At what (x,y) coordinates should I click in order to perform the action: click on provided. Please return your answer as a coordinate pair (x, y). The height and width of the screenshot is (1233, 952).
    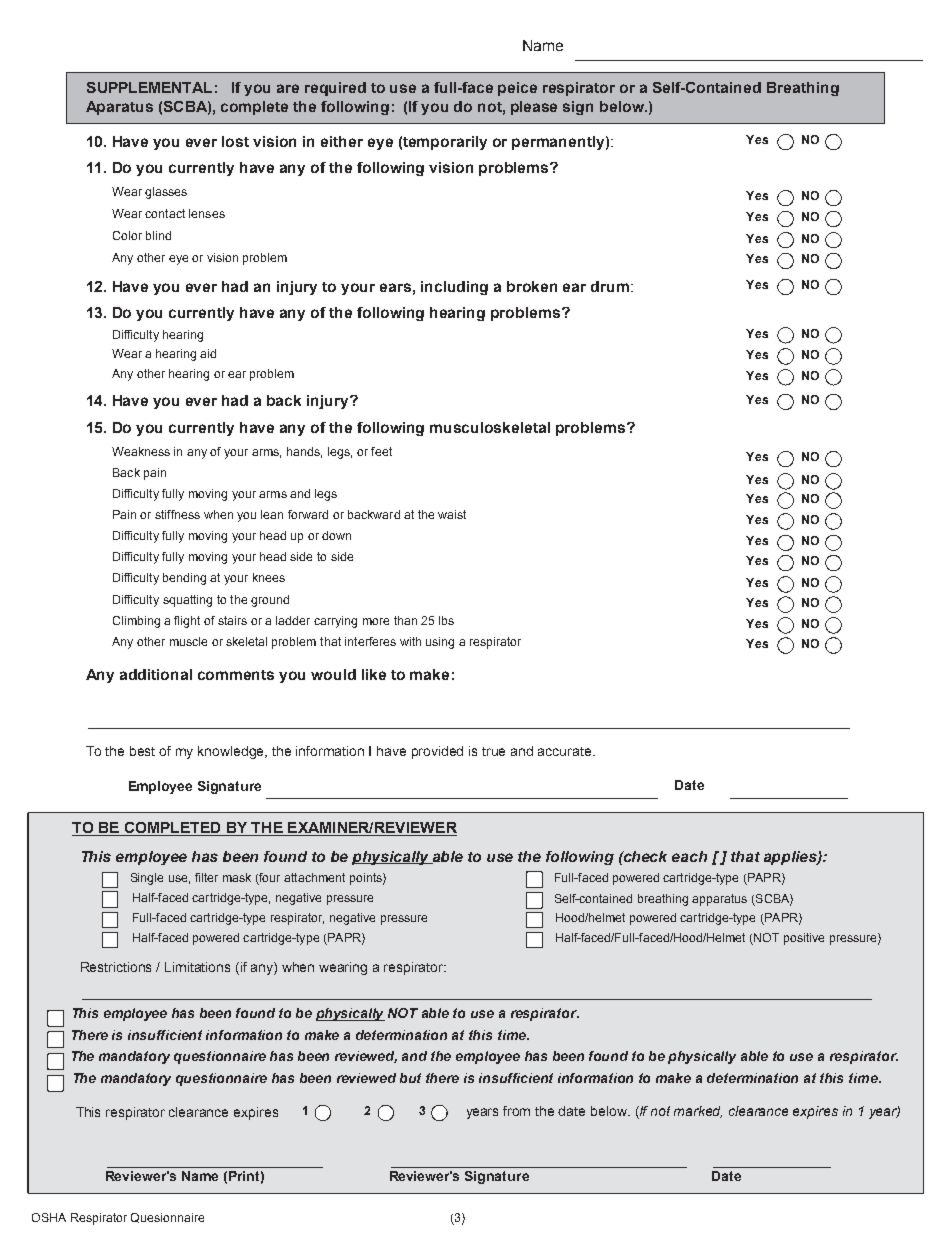
    Looking at the image, I should click on (437, 752).
